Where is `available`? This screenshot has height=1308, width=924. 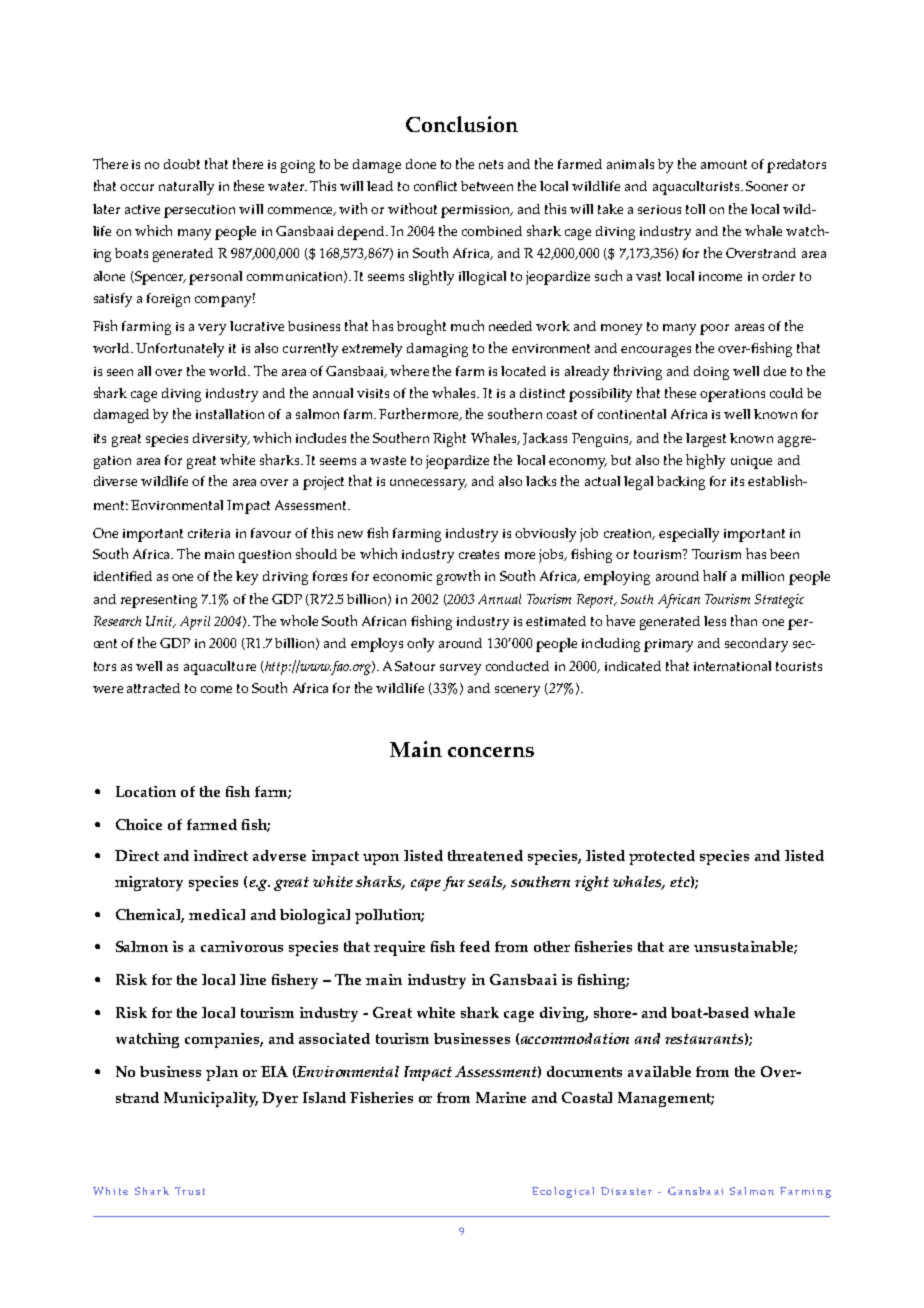 available is located at coordinates (659, 1071).
